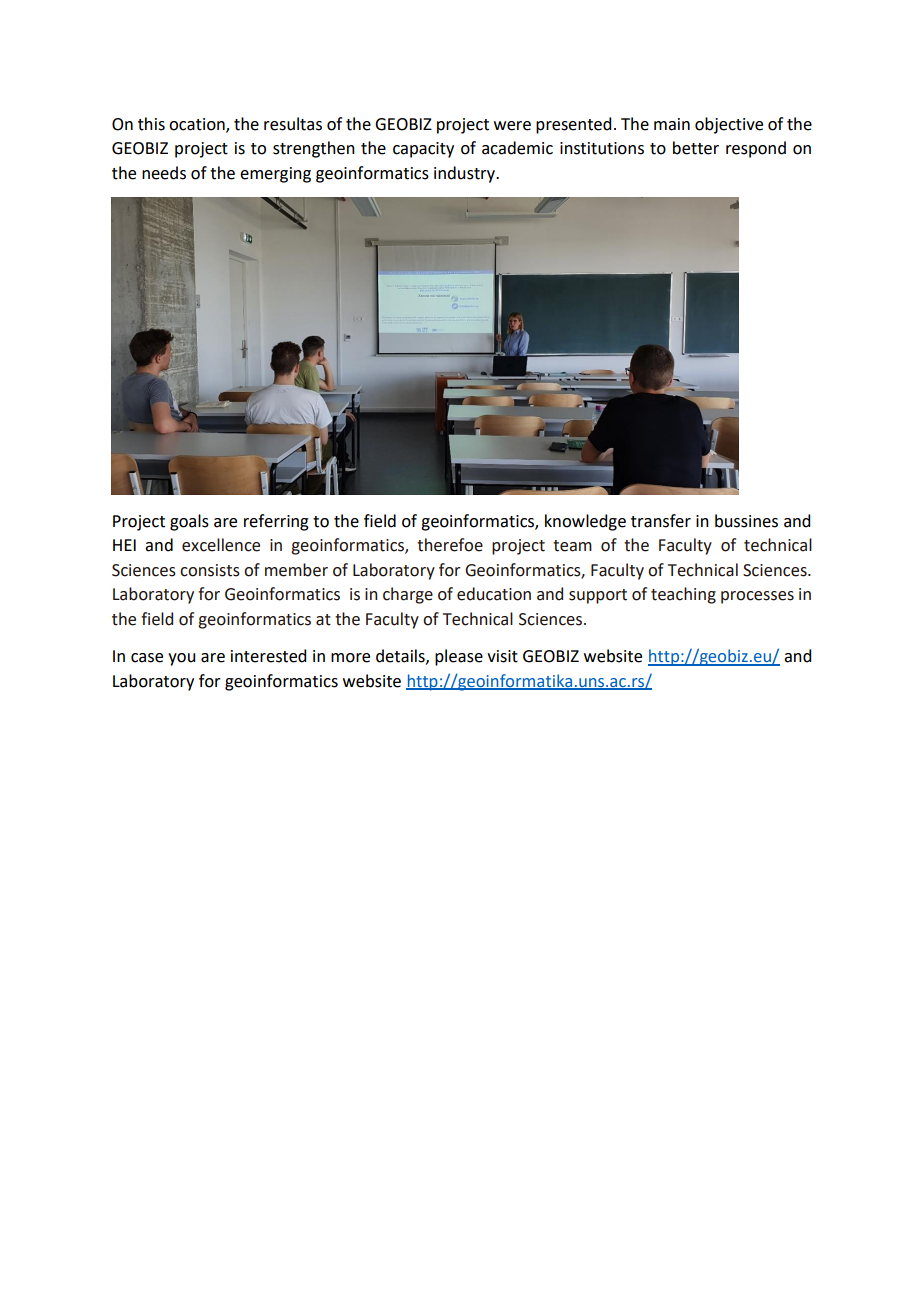  I want to click on transfer, so click(661, 521).
